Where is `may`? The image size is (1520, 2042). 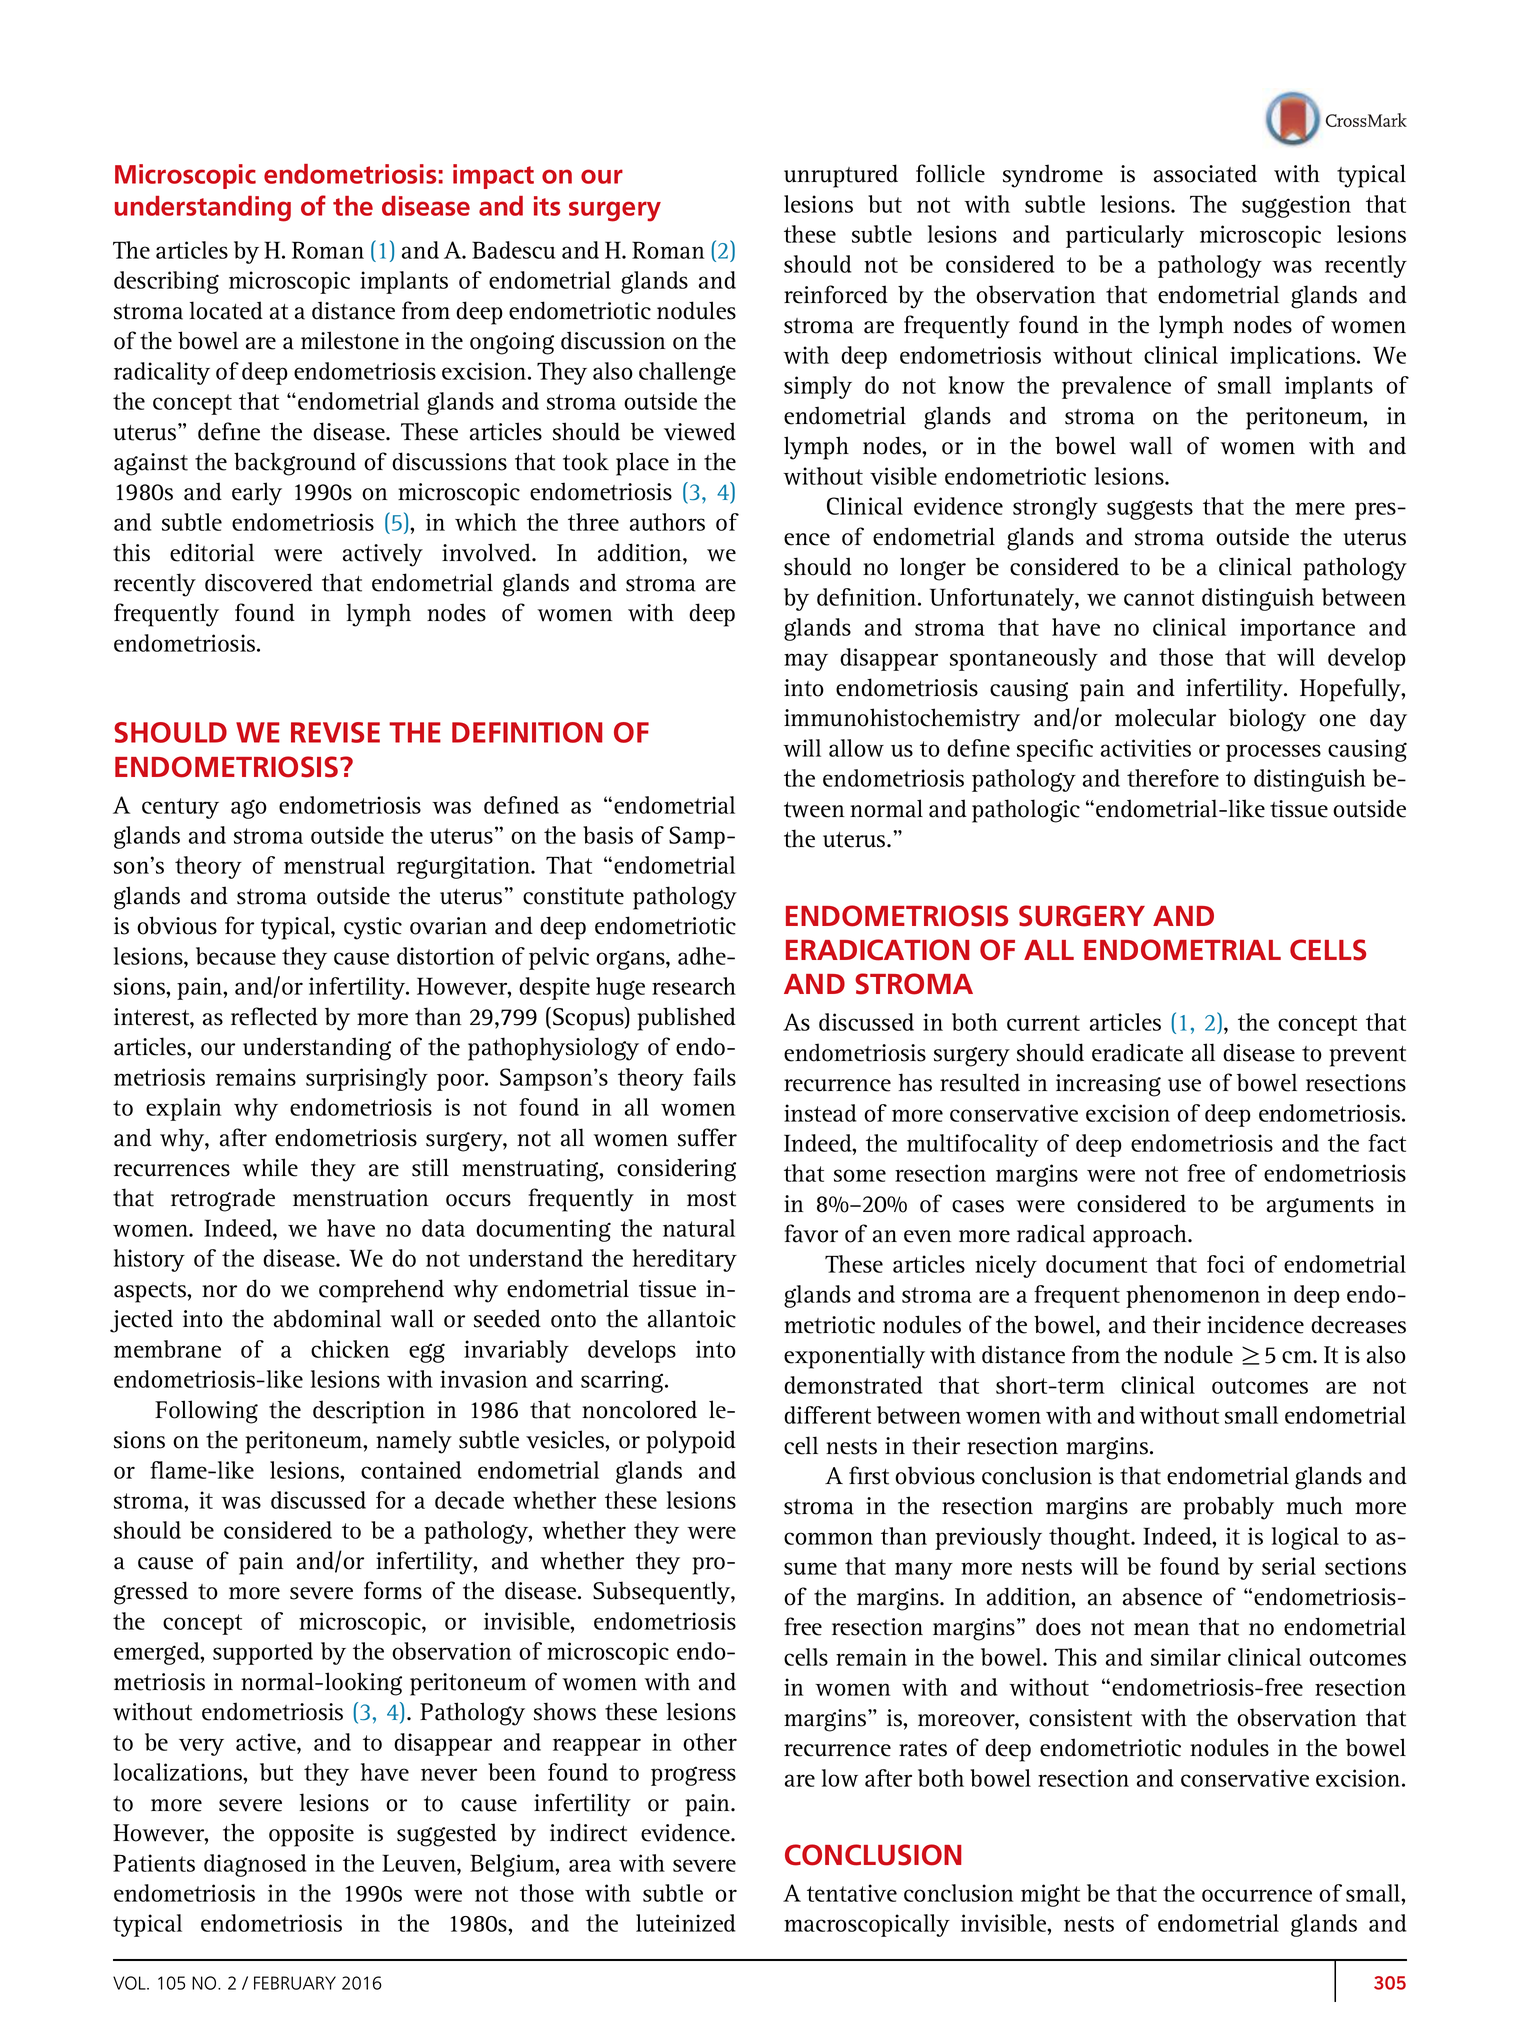
may is located at coordinates (806, 662).
